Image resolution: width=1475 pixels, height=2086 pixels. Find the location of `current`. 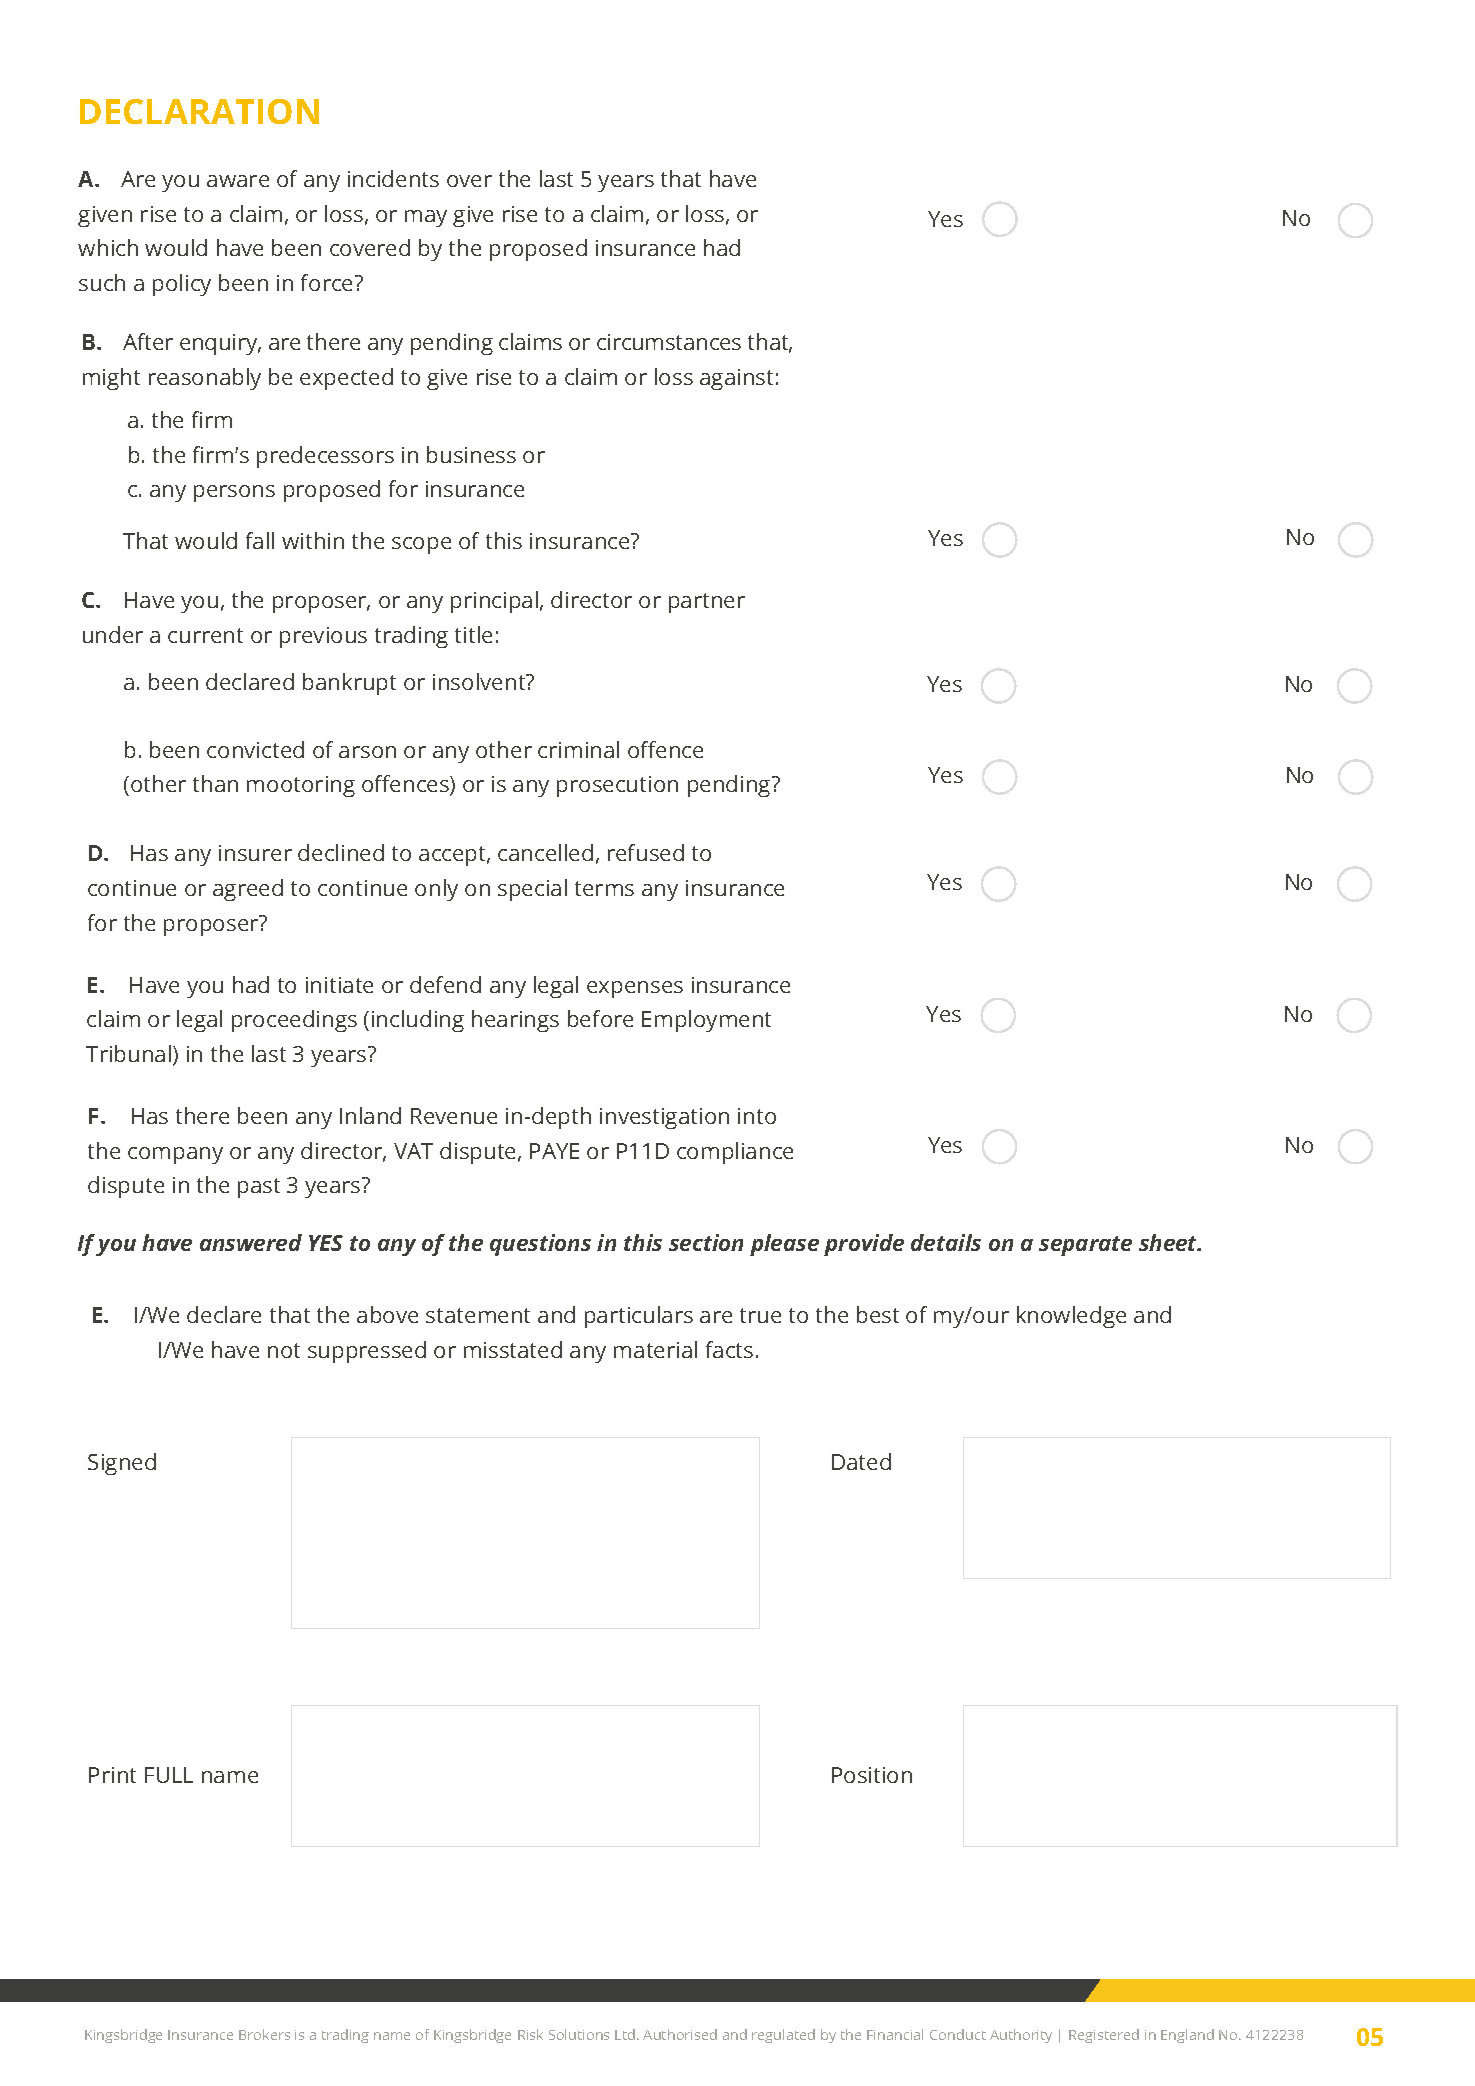

current is located at coordinates (205, 635).
